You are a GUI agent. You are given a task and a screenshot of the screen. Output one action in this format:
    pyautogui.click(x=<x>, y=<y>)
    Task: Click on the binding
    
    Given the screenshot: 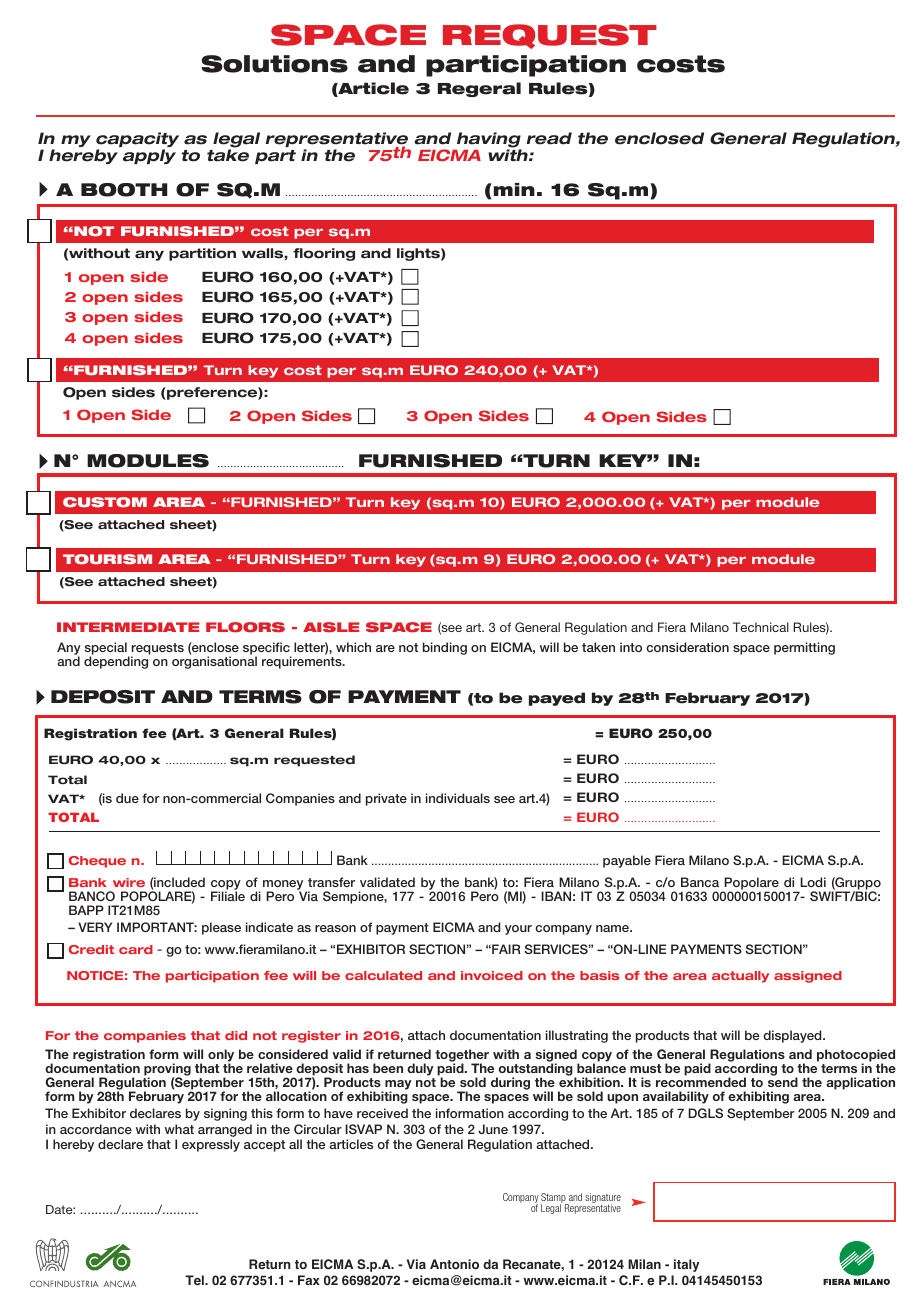 What is the action you would take?
    pyautogui.click(x=445, y=648)
